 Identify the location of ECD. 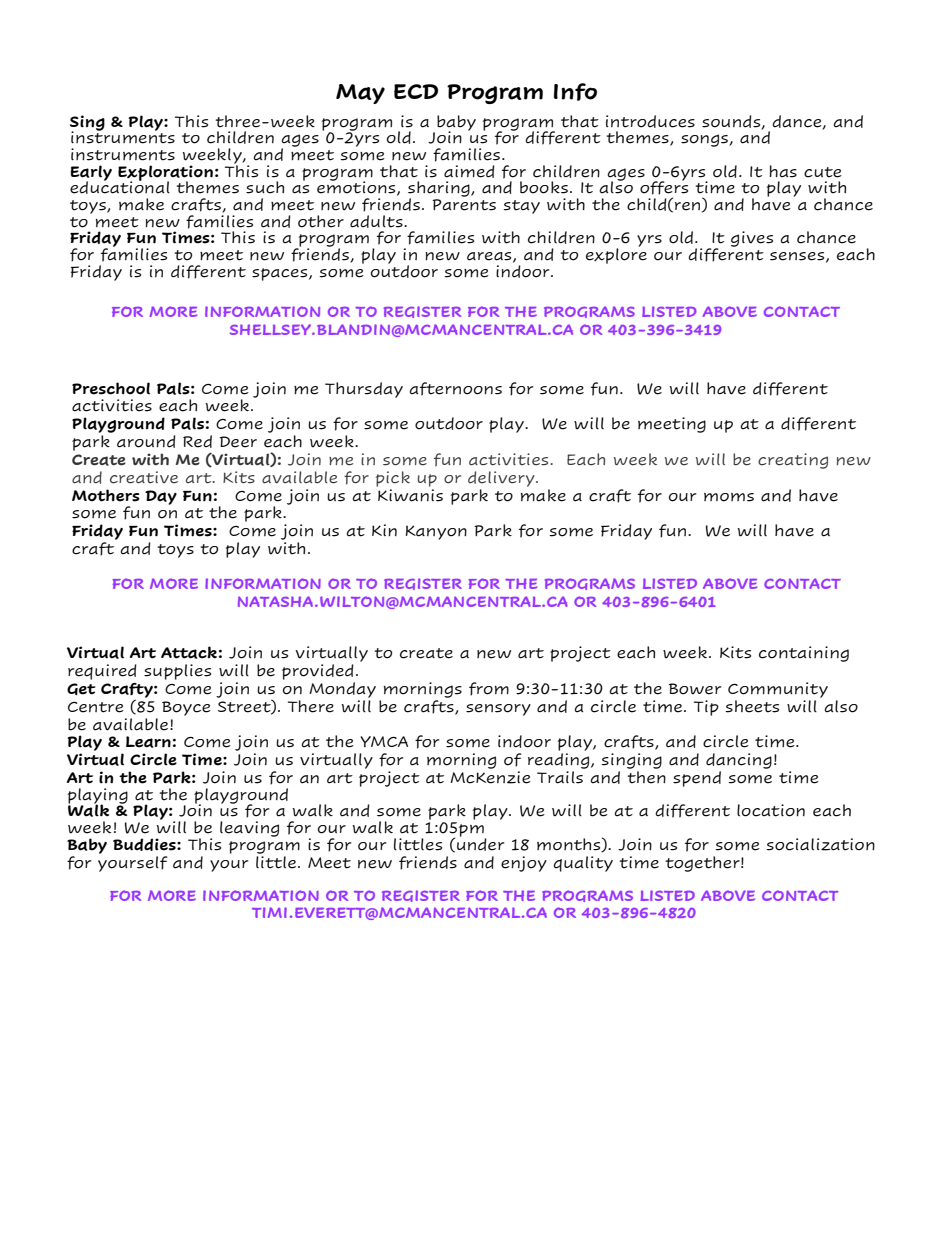
(416, 91).
